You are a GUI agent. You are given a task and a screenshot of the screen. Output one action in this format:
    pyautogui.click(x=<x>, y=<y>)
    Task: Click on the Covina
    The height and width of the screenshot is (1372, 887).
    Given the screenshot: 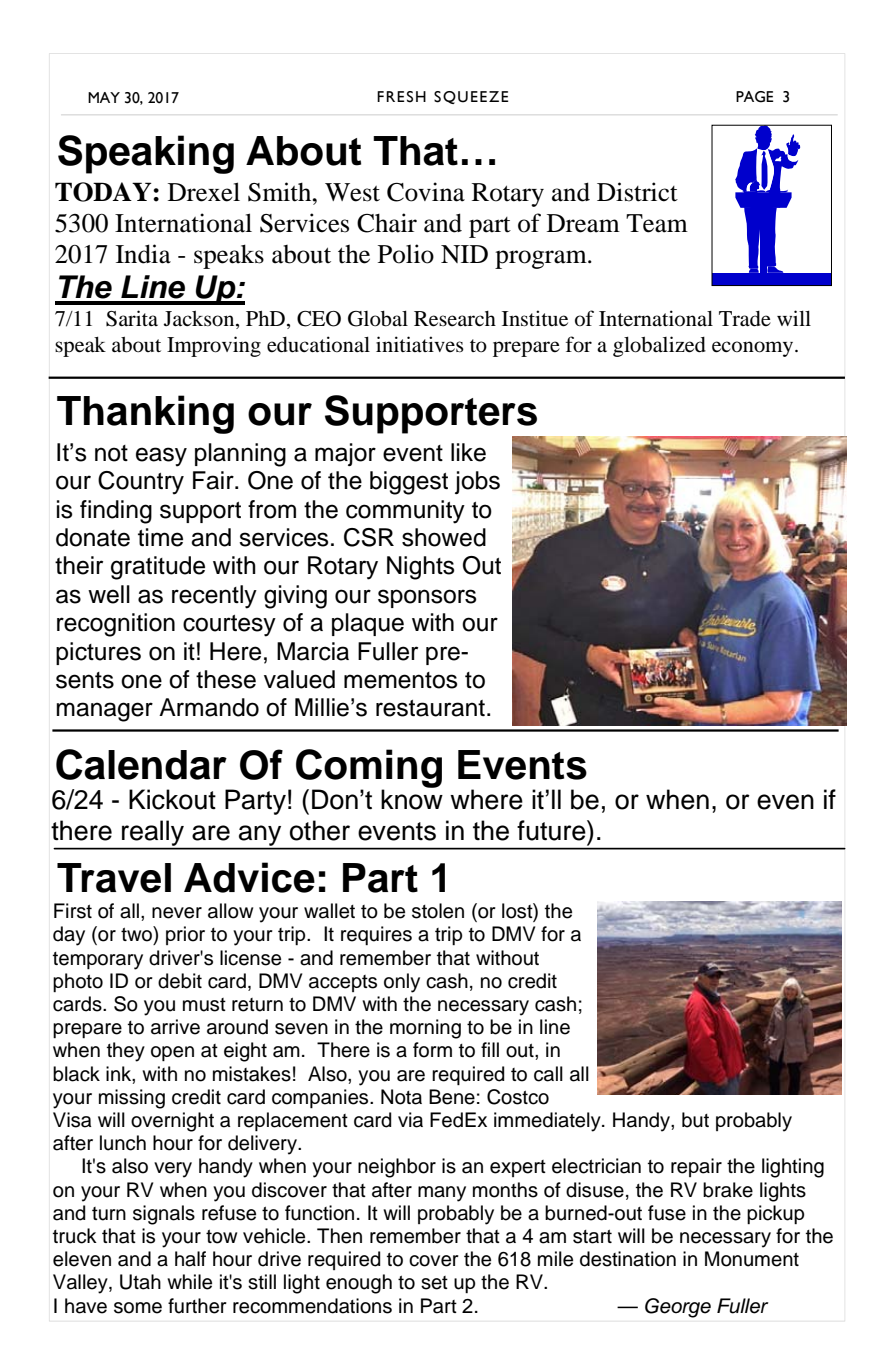 What is the action you would take?
    pyautogui.click(x=426, y=192)
